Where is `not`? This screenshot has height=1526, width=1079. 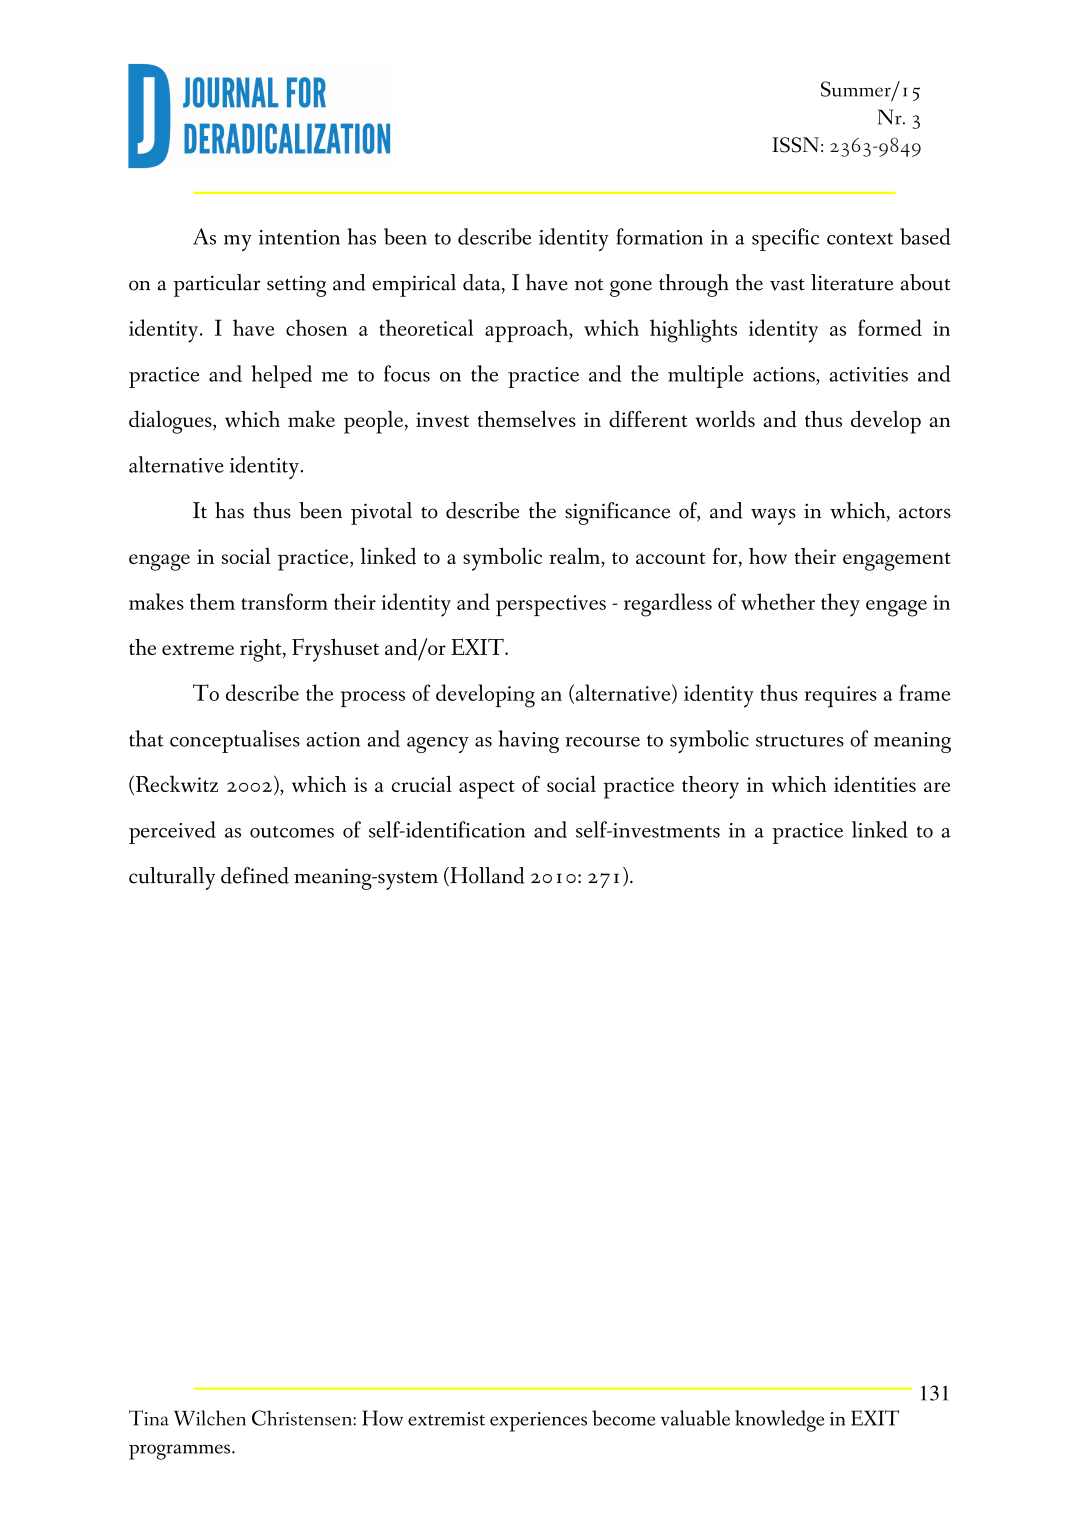
not is located at coordinates (589, 284).
